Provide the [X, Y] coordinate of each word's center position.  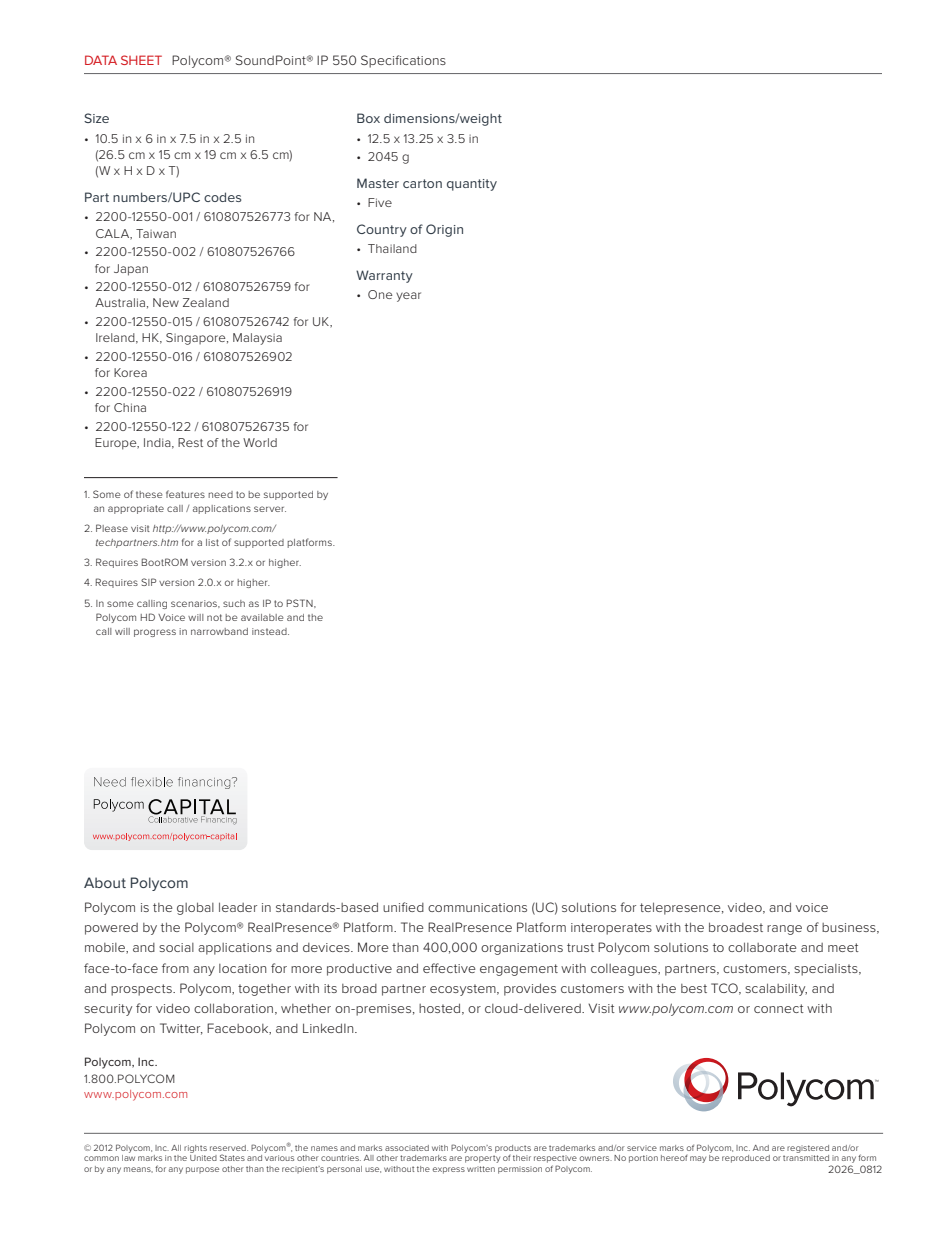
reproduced [746, 1159]
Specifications [403, 61]
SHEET [141, 60]
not [214, 617]
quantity [472, 185]
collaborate [762, 947]
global [195, 908]
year [408, 297]
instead [270, 631]
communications [477, 907]
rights [195, 1149]
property [482, 1159]
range [784, 930]
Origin [444, 230]
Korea [130, 372]
